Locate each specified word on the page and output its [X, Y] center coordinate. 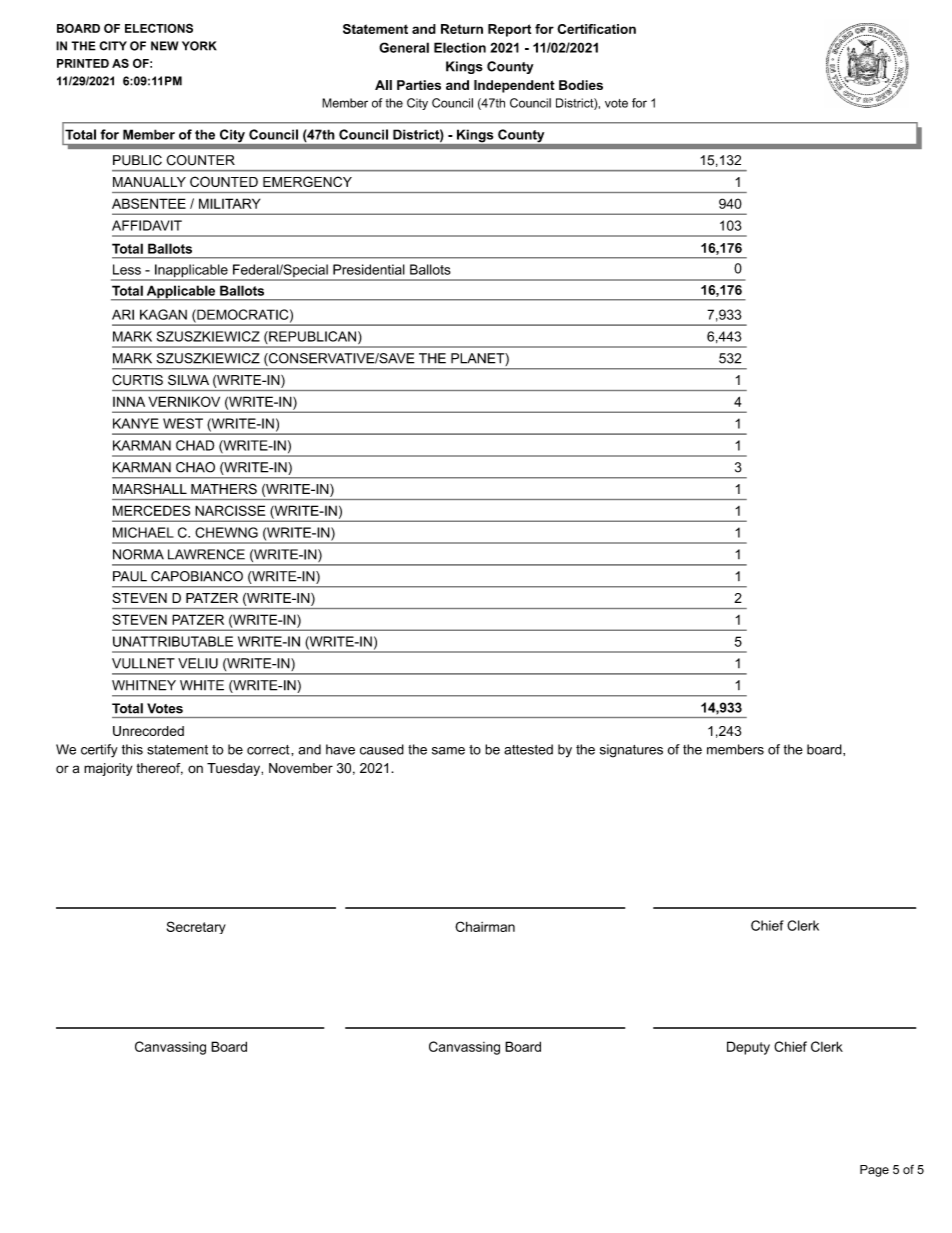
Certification [596, 29]
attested [528, 749]
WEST [183, 423]
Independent [514, 86]
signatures [631, 751]
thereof [160, 769]
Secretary [196, 927]
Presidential [369, 269]
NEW [164, 46]
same [448, 751]
